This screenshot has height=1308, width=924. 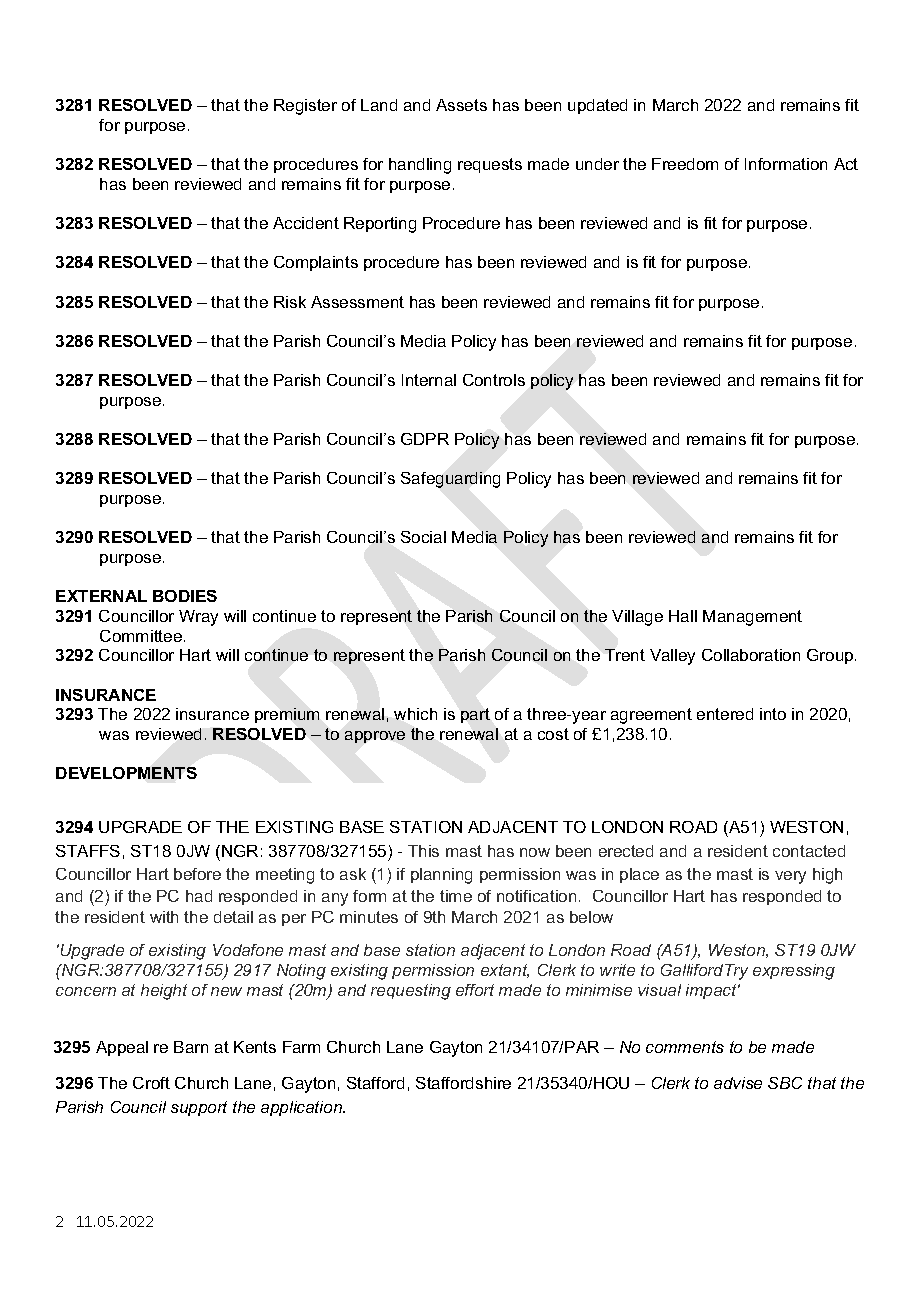 I want to click on Internal, so click(x=429, y=380).
